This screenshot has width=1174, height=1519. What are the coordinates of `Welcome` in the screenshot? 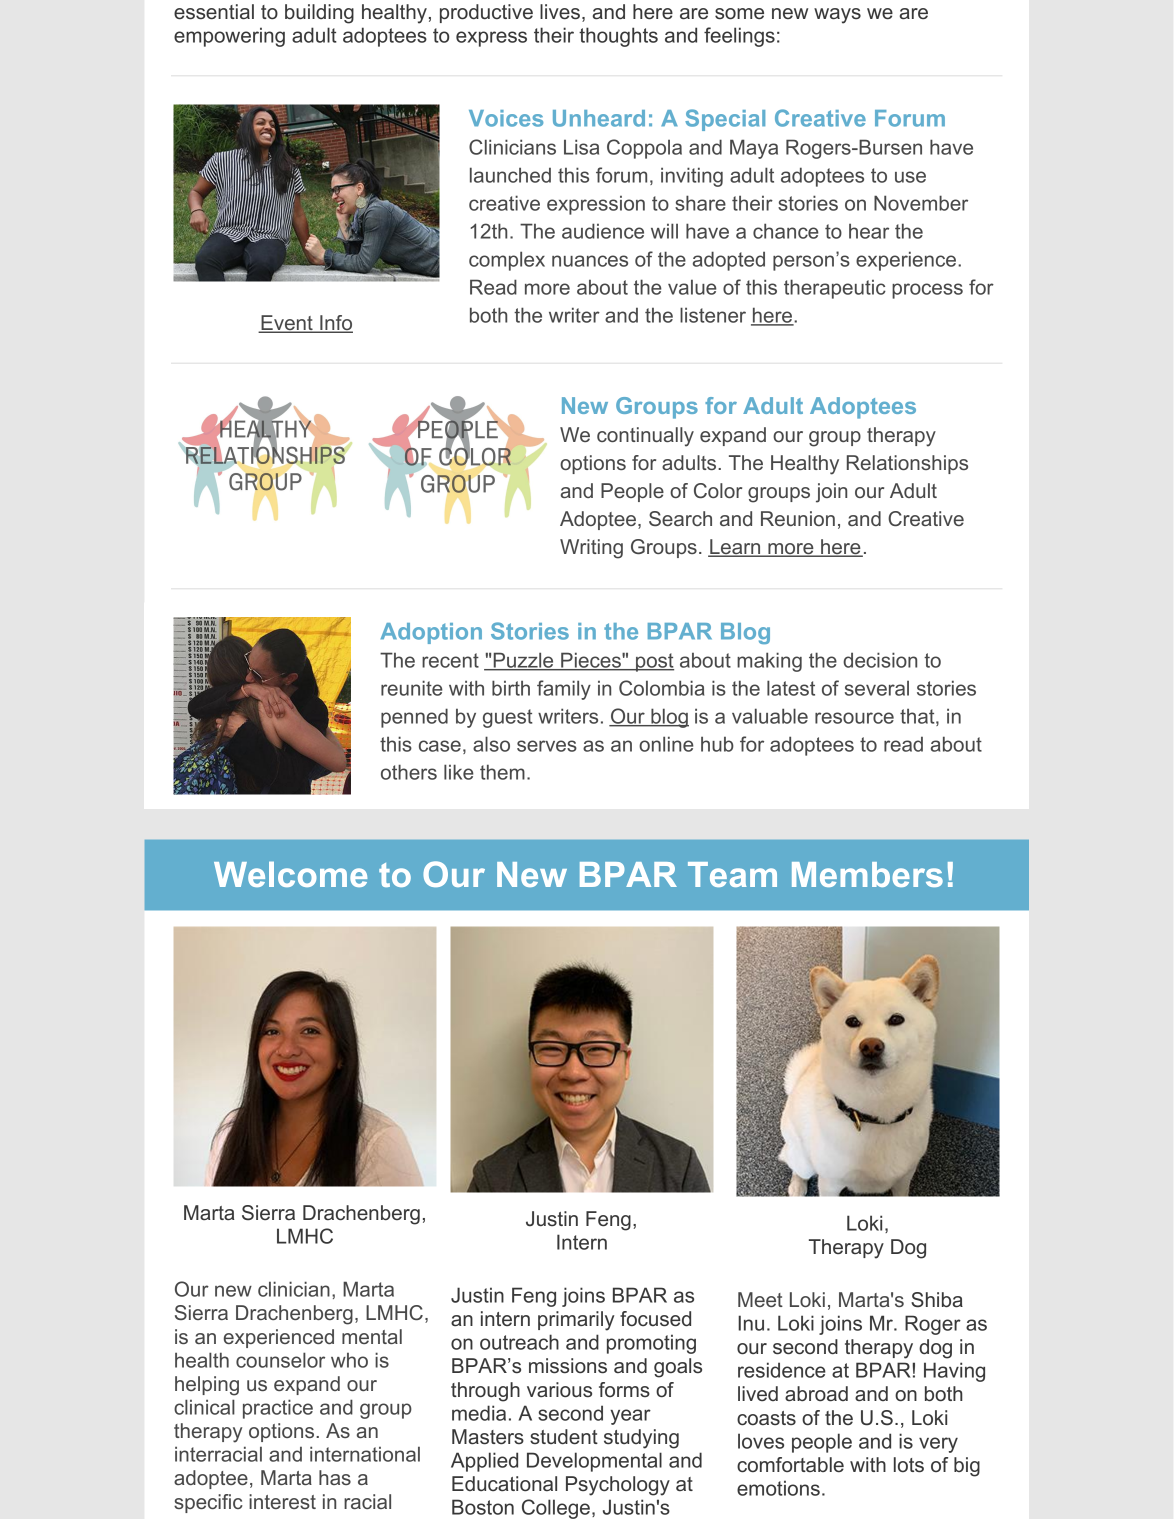 It's located at (290, 874).
